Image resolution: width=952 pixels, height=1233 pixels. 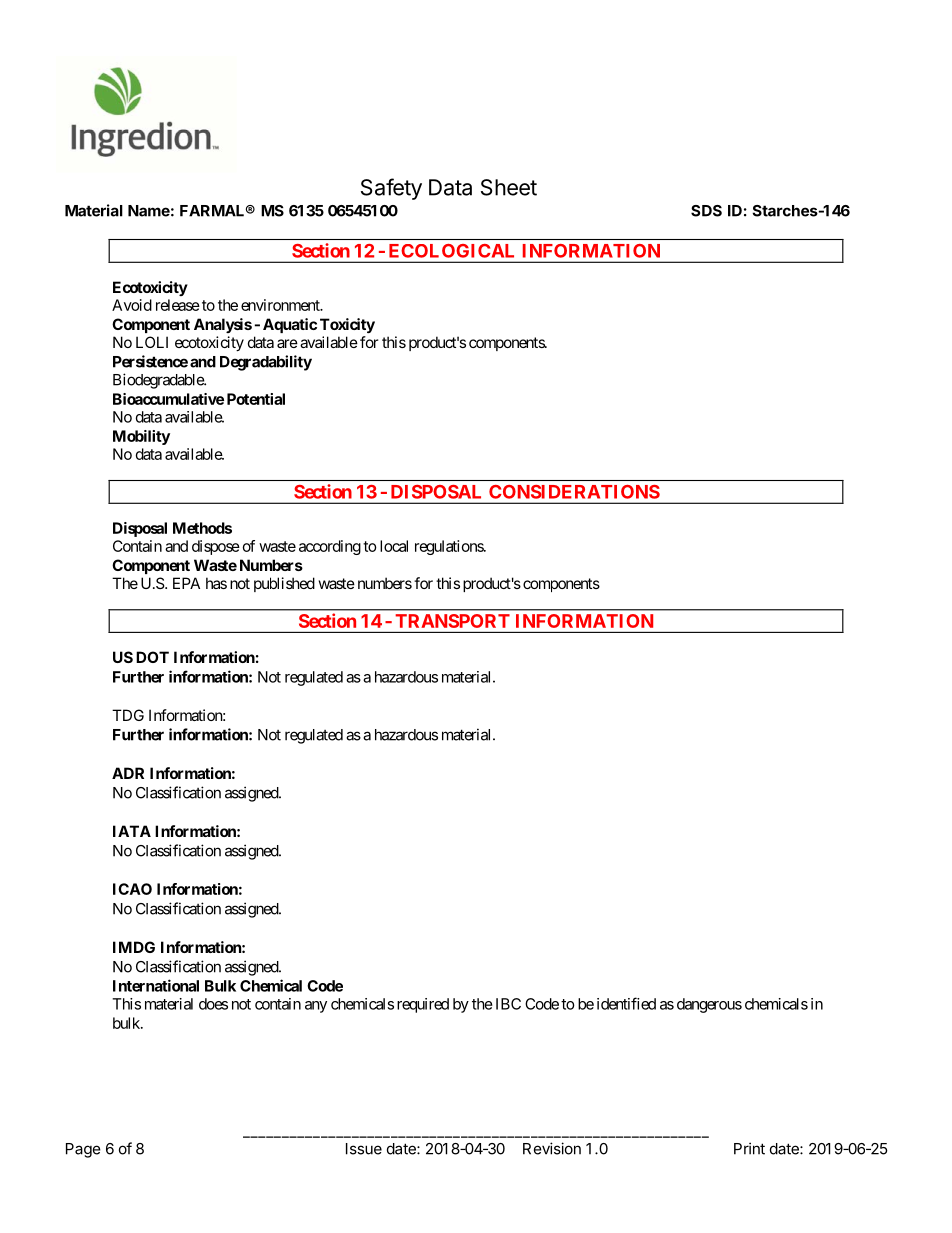 I want to click on SDS, so click(x=706, y=211).
